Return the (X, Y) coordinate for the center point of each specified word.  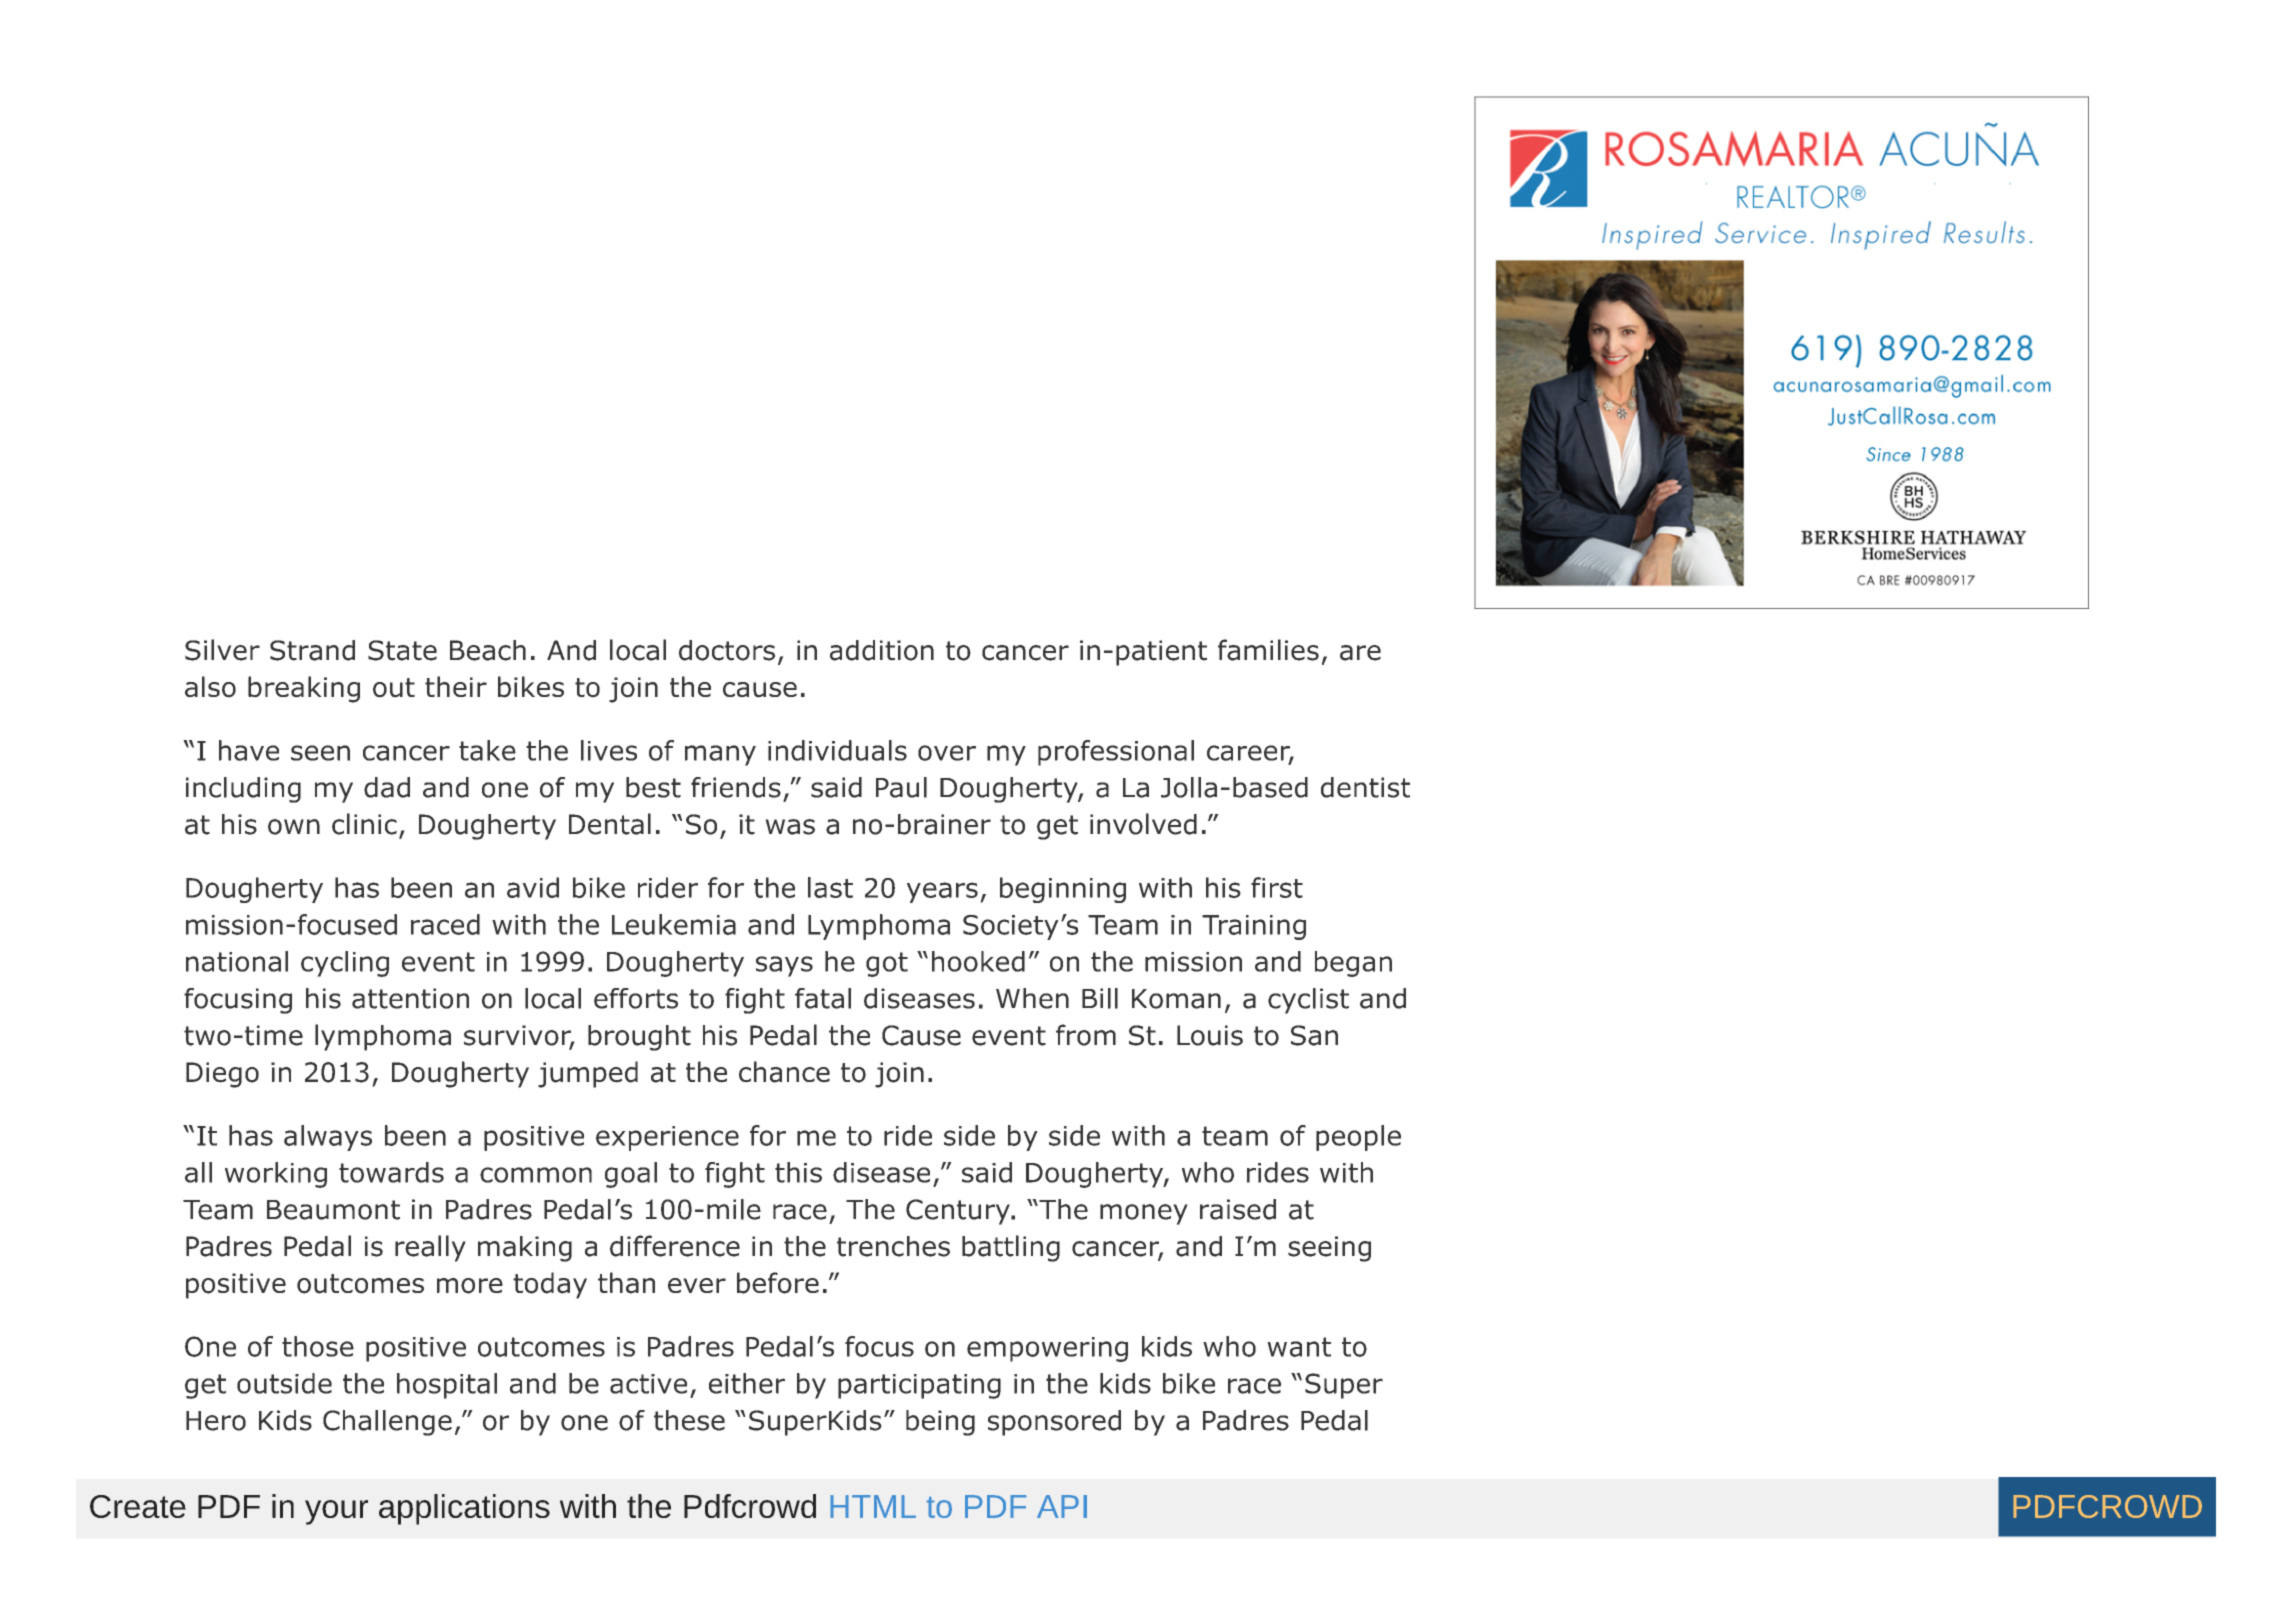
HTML (873, 1506)
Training (1254, 927)
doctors (727, 650)
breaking (304, 689)
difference (675, 1246)
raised (1238, 1209)
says (784, 966)
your (336, 1512)
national (237, 961)
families (1268, 650)
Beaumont (333, 1210)
